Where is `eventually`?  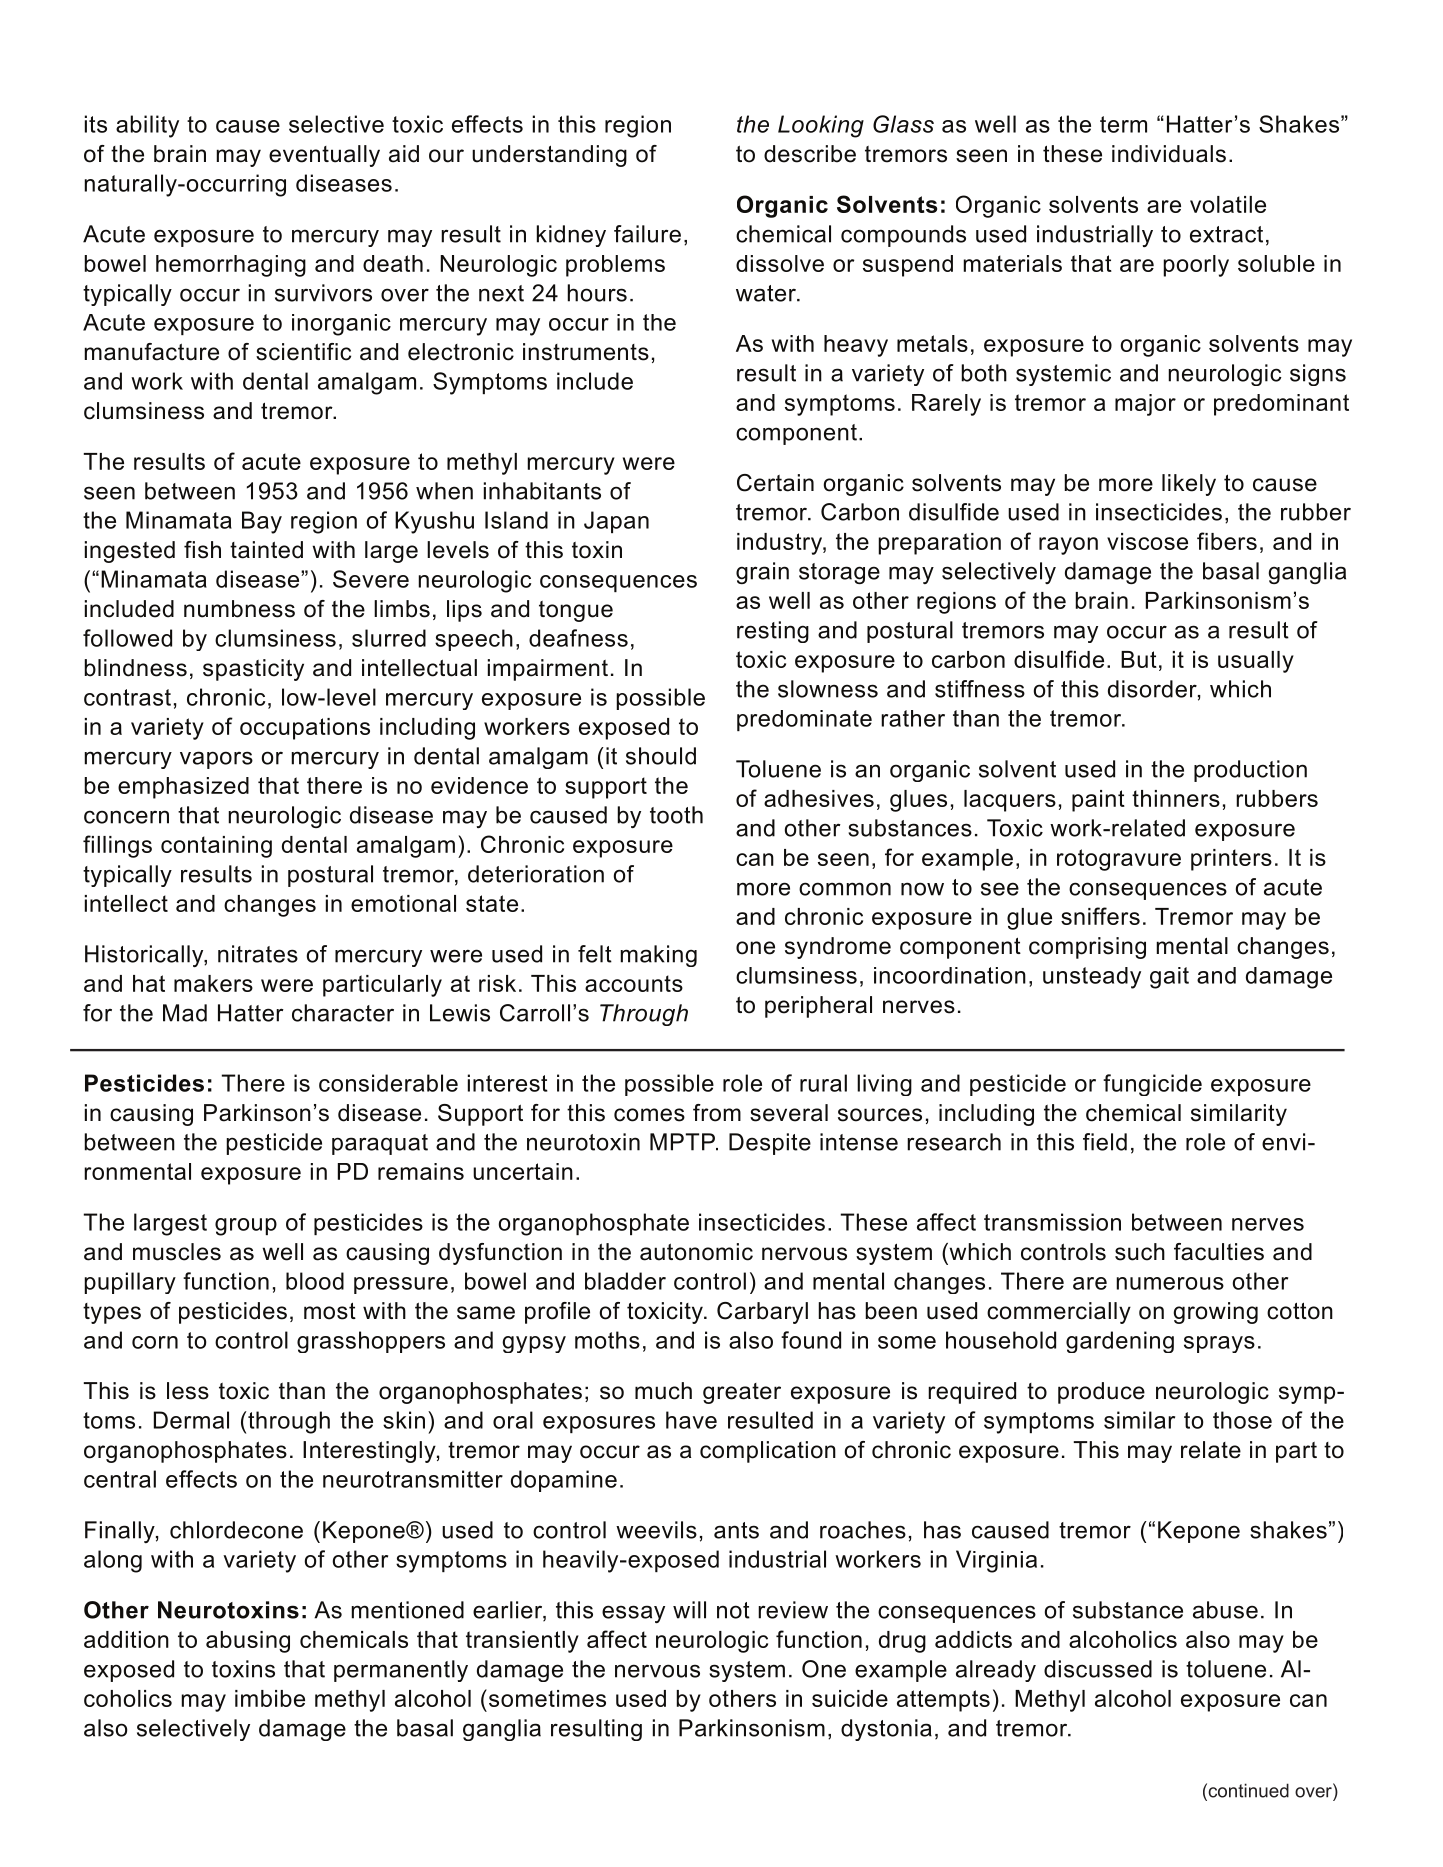
eventually is located at coordinates (324, 156).
